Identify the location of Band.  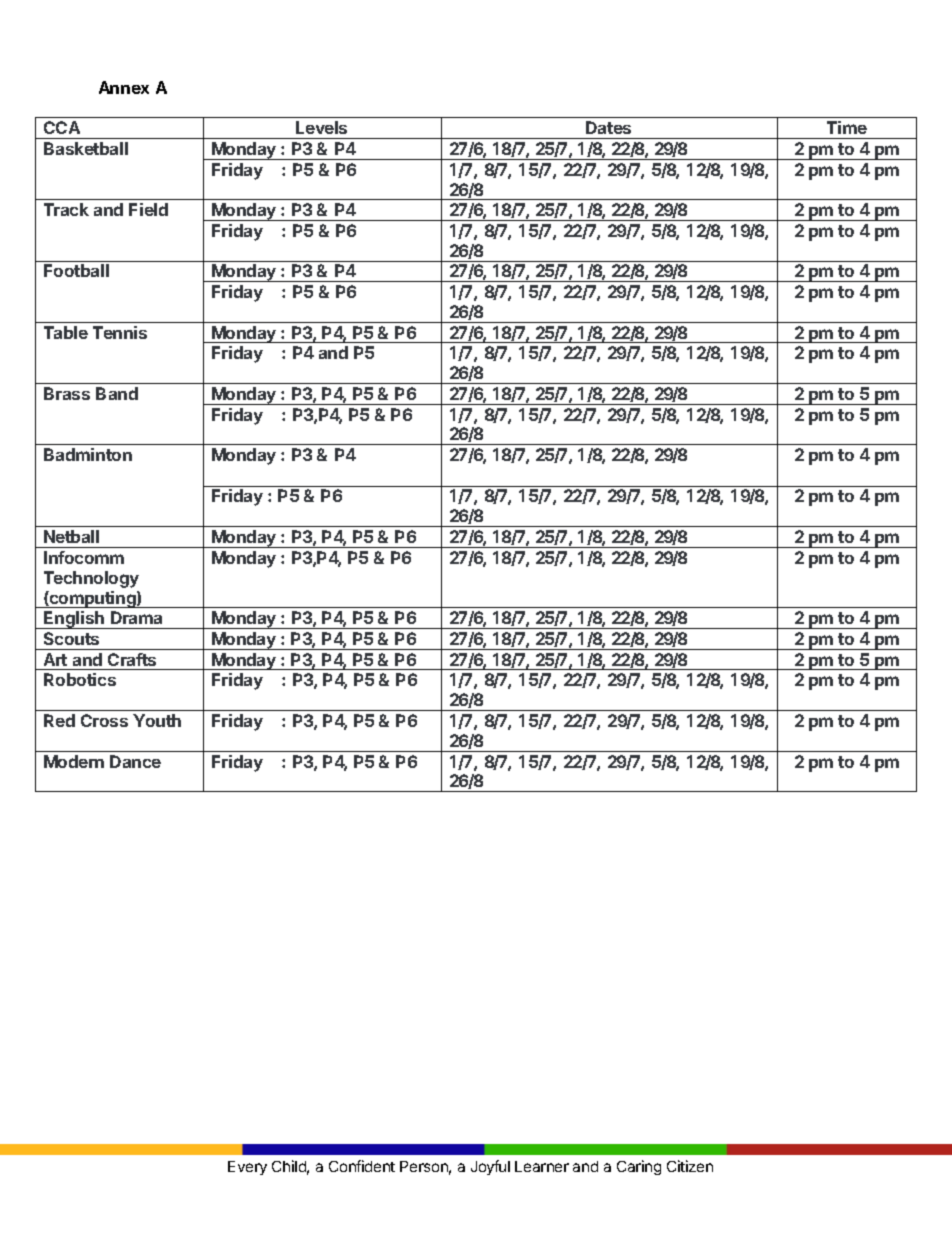
(117, 393).
